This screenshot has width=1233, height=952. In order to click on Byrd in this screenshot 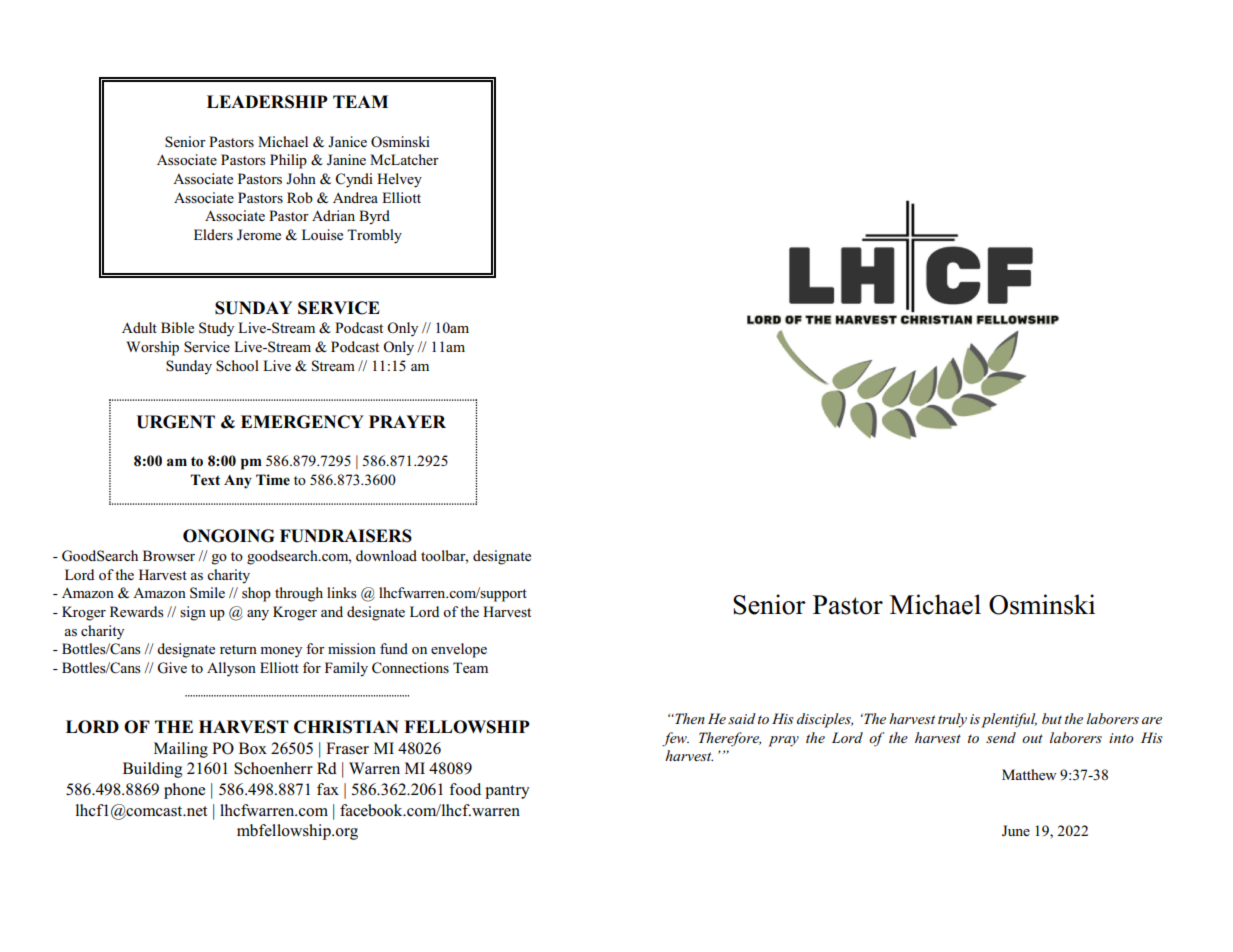, I will do `click(374, 217)`.
